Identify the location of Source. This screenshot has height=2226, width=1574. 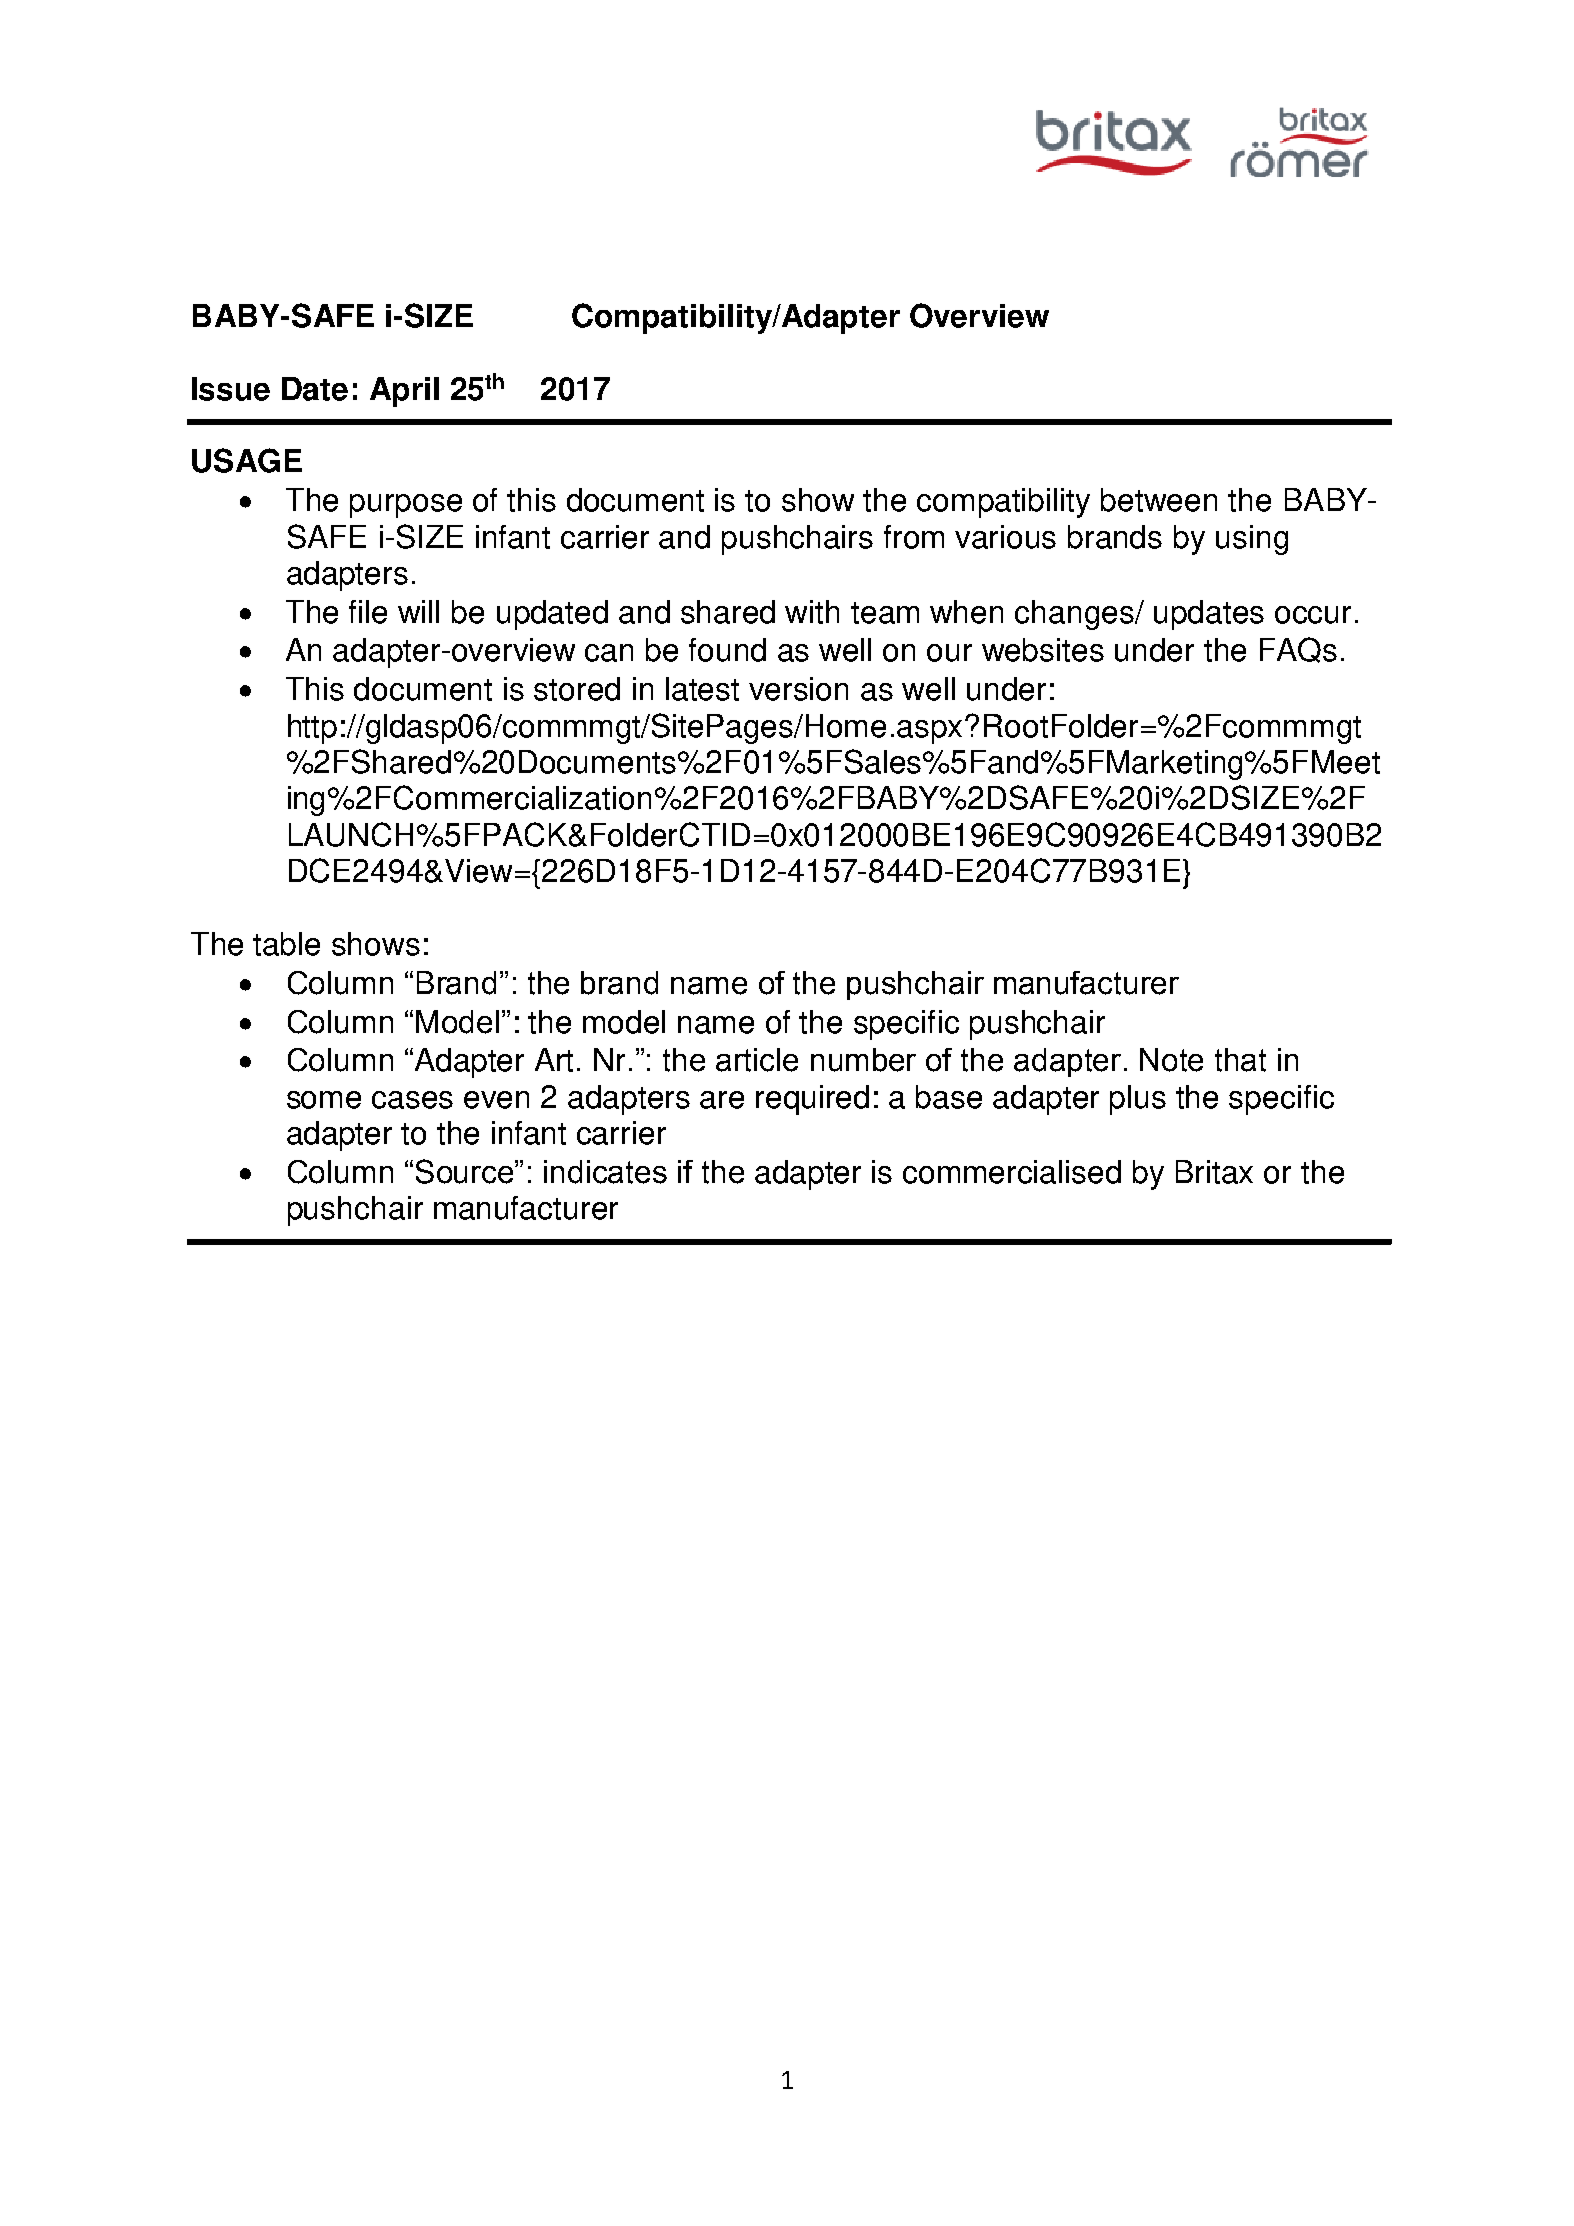
(466, 1171).
